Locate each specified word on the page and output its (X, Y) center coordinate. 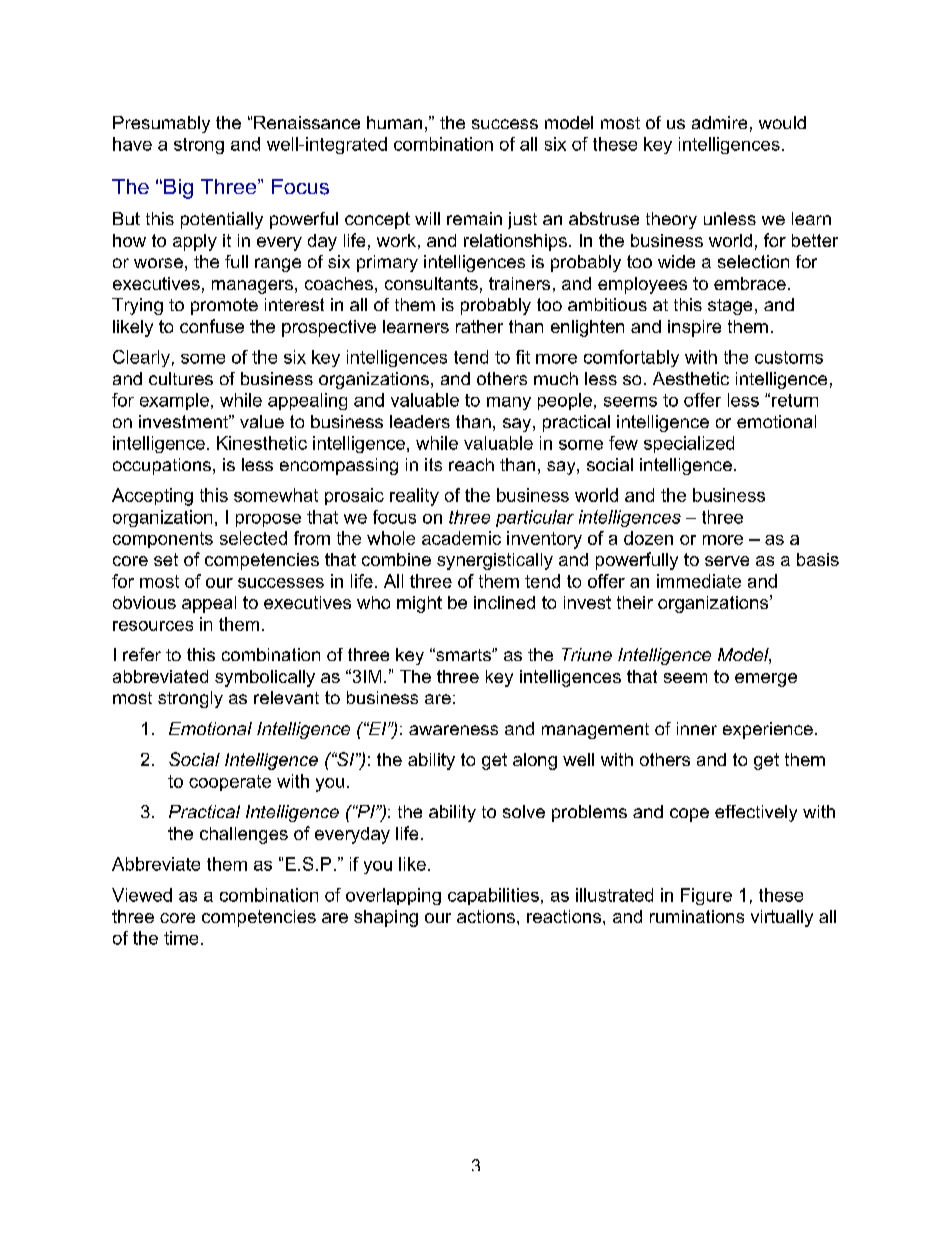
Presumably (161, 124)
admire (719, 122)
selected (253, 538)
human (394, 122)
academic (461, 538)
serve (727, 561)
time (181, 938)
